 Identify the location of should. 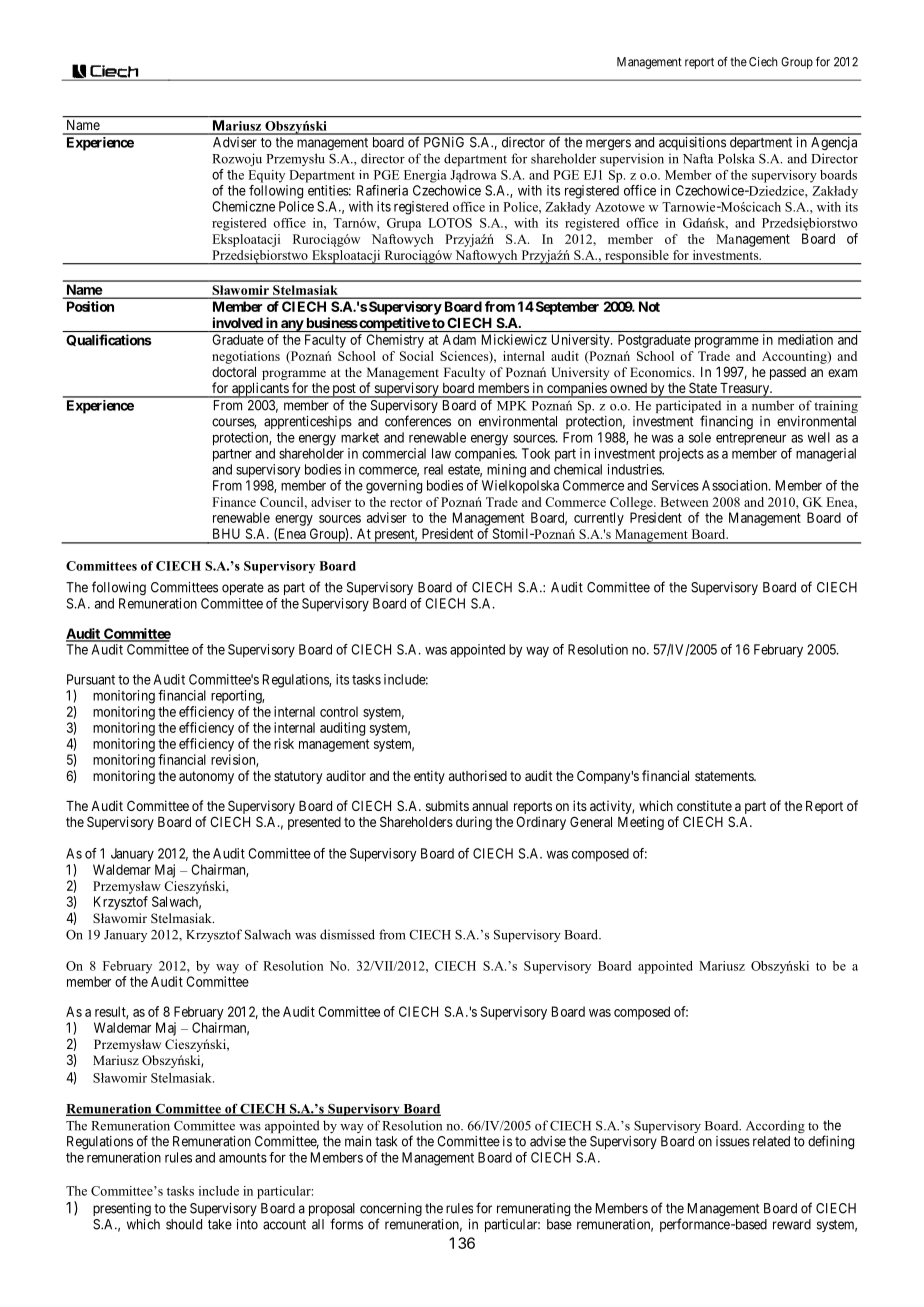
(184, 1224).
